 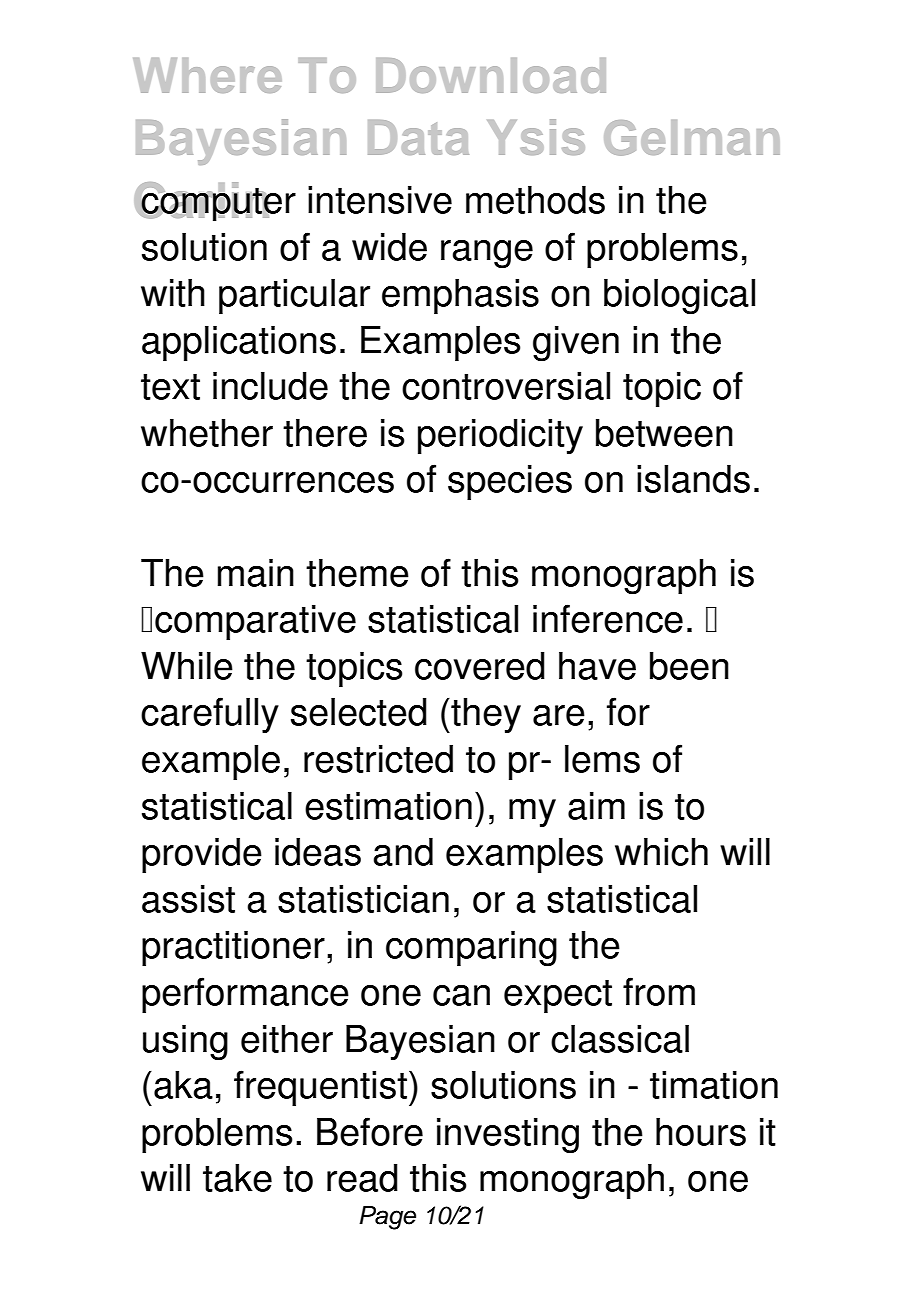 I want to click on Data, so click(x=418, y=137).
